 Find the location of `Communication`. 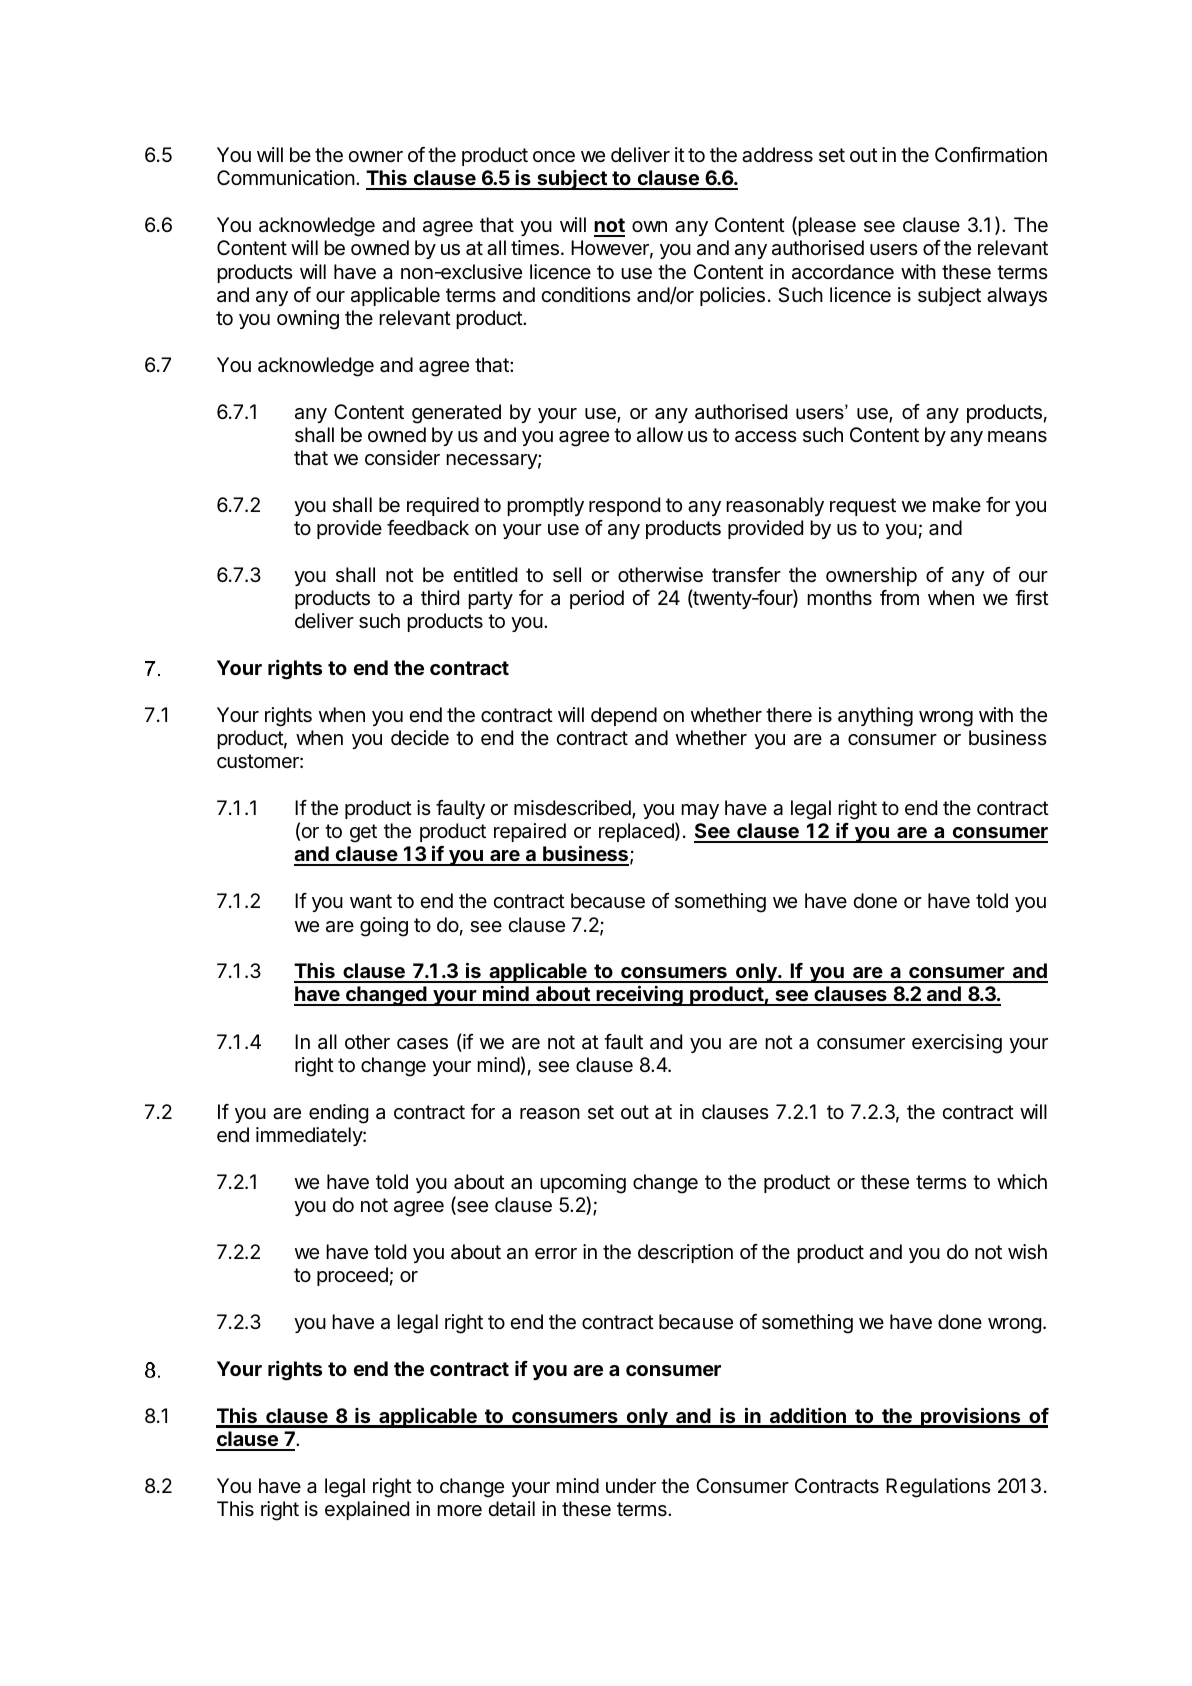

Communication is located at coordinates (286, 178).
